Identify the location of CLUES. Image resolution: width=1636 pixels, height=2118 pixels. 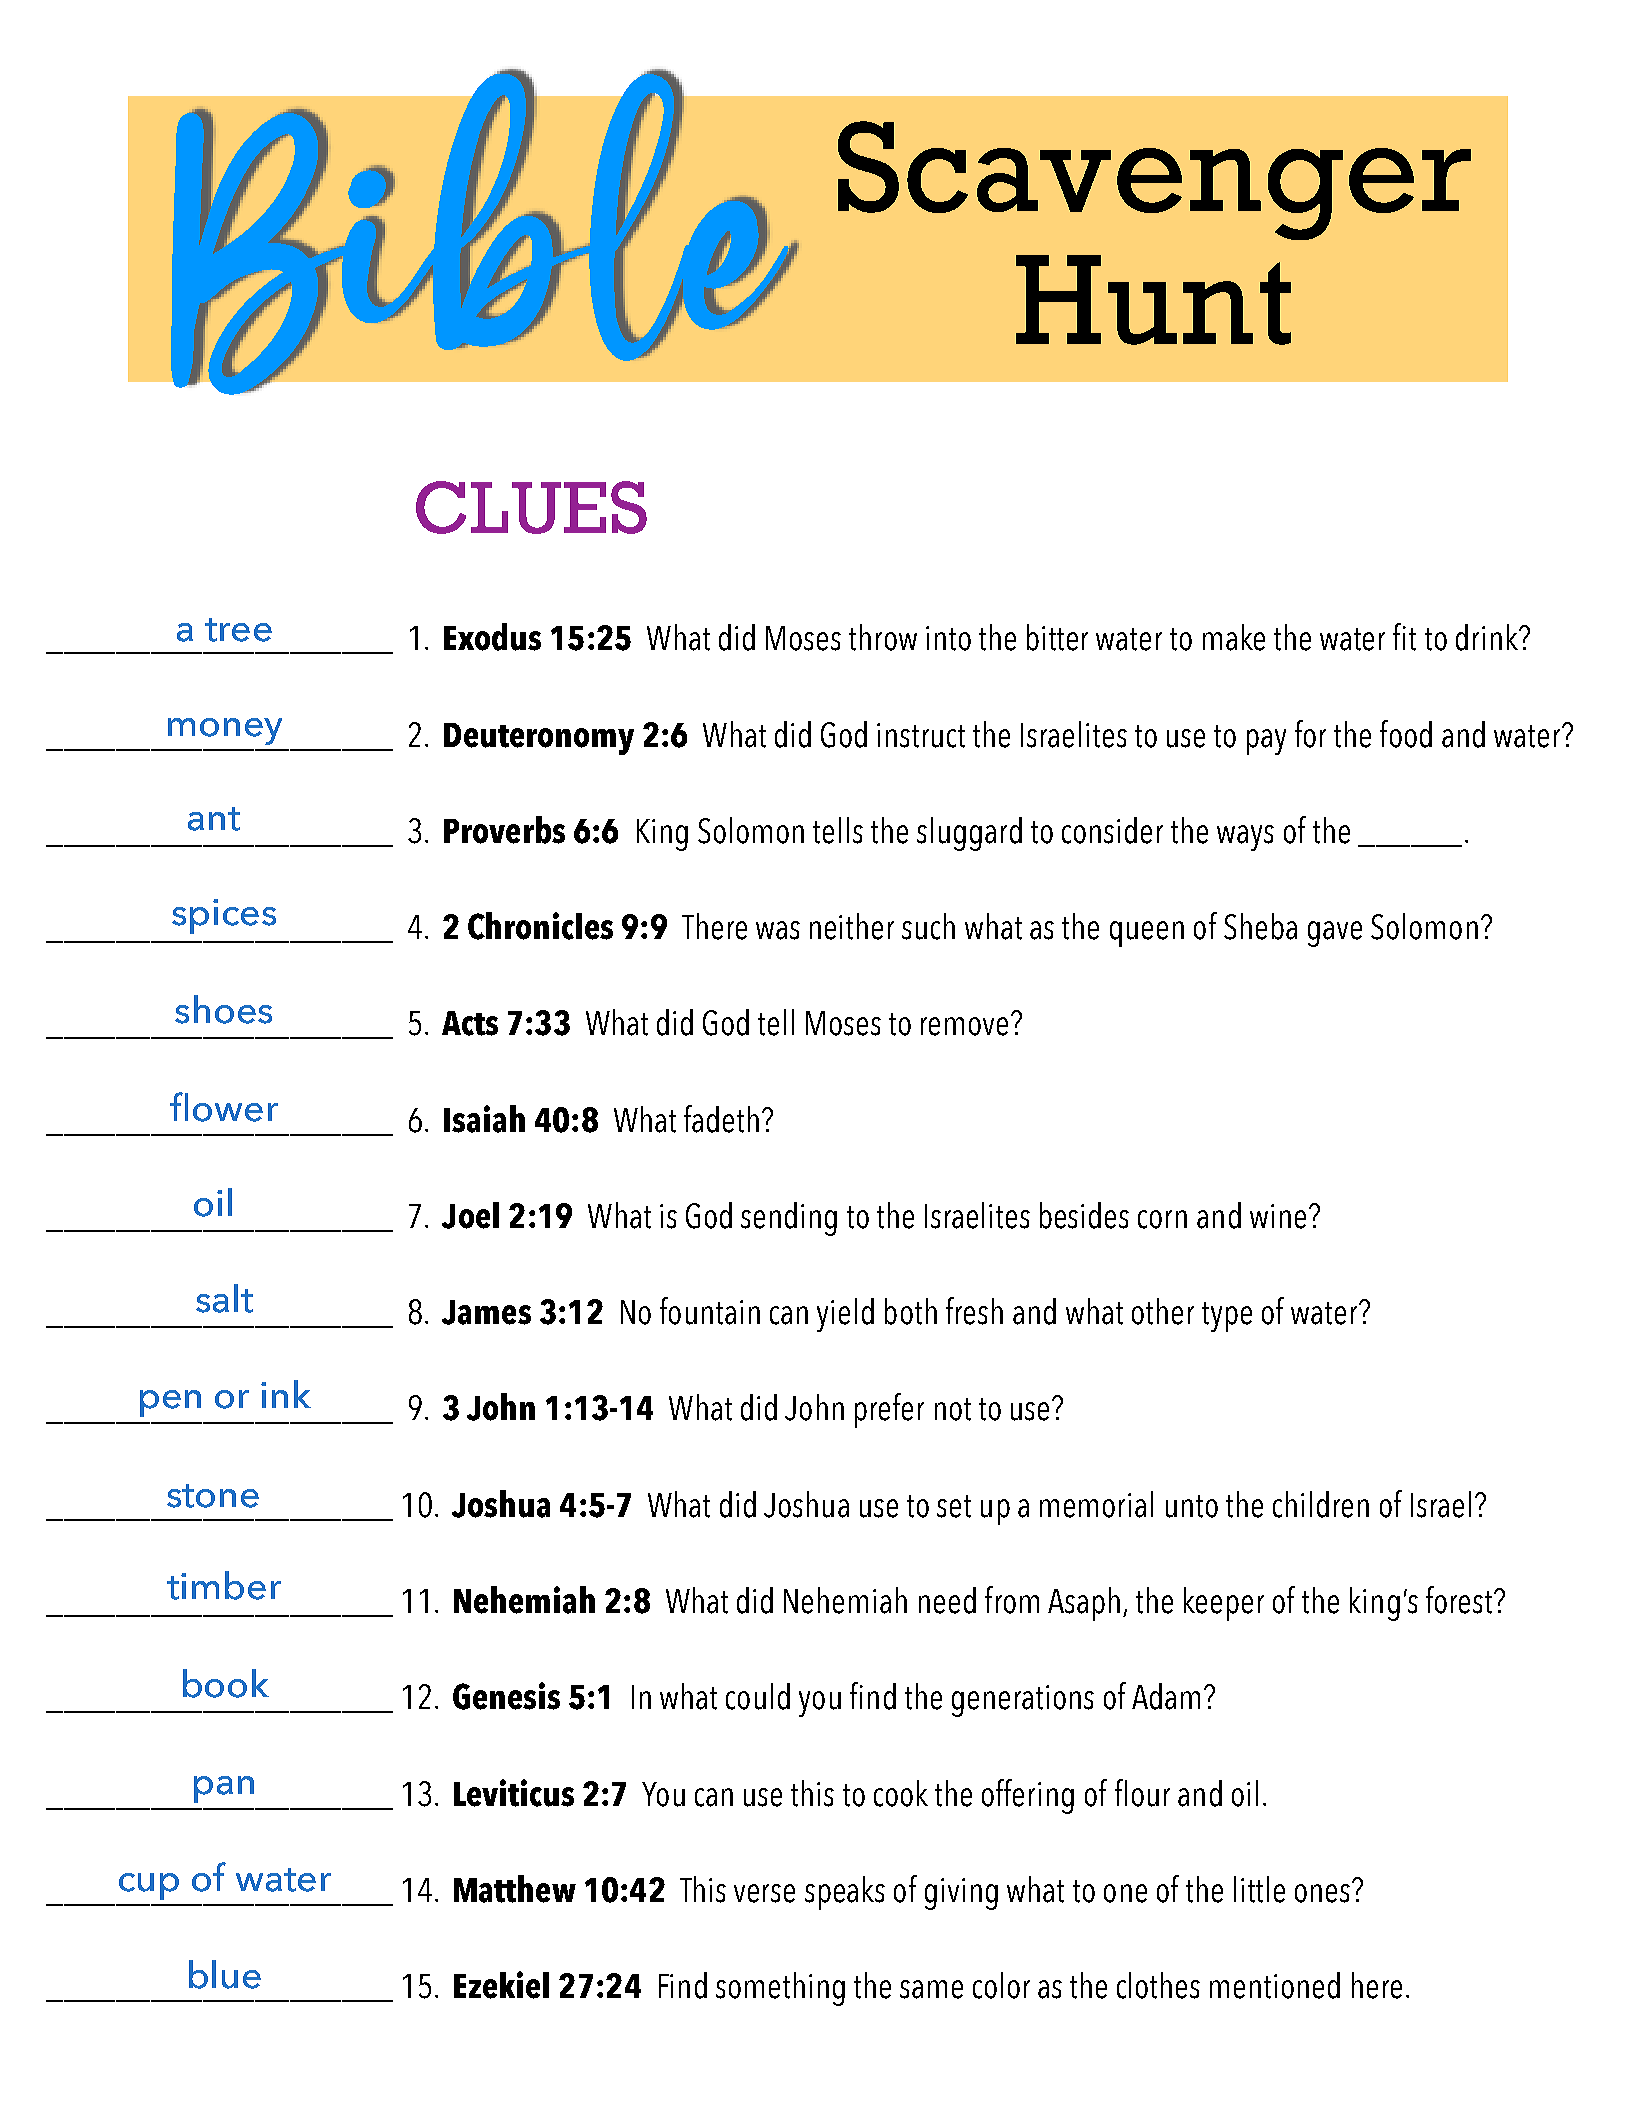
(531, 507).
